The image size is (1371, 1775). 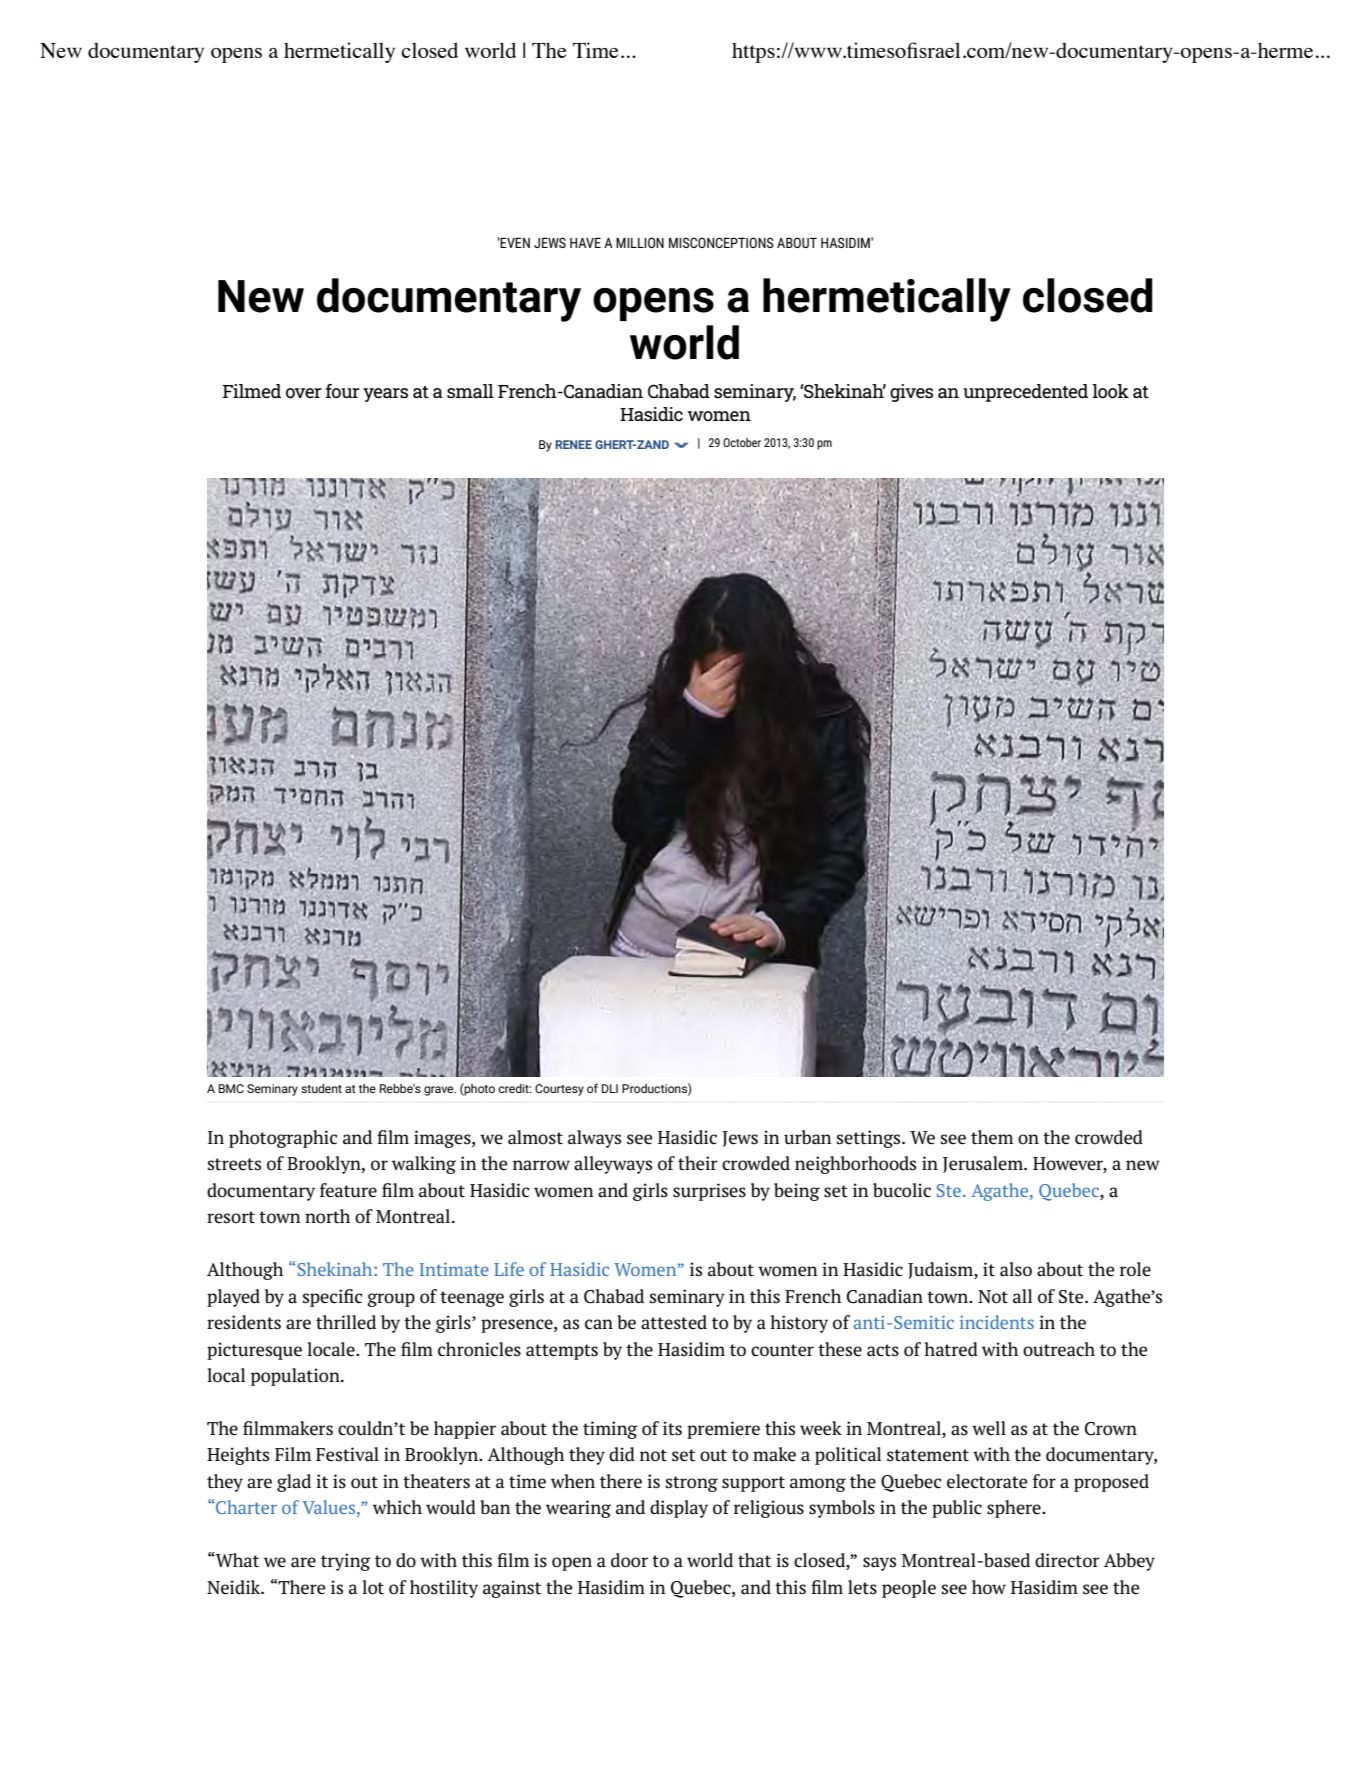 What do you see at coordinates (343, 391) in the page?
I see `four` at bounding box center [343, 391].
